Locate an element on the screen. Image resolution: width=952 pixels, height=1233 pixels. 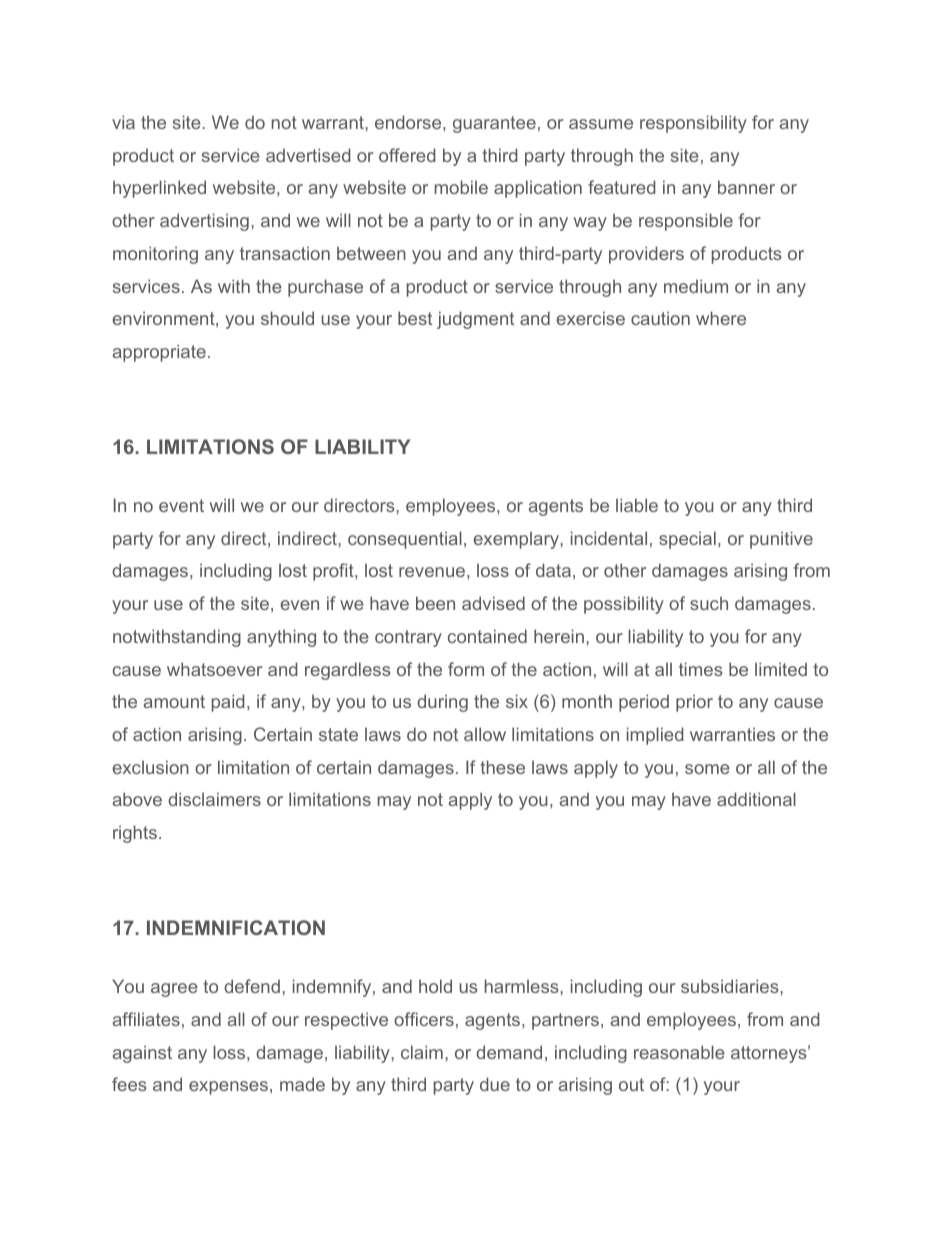
hyperlinked is located at coordinates (159, 189).
